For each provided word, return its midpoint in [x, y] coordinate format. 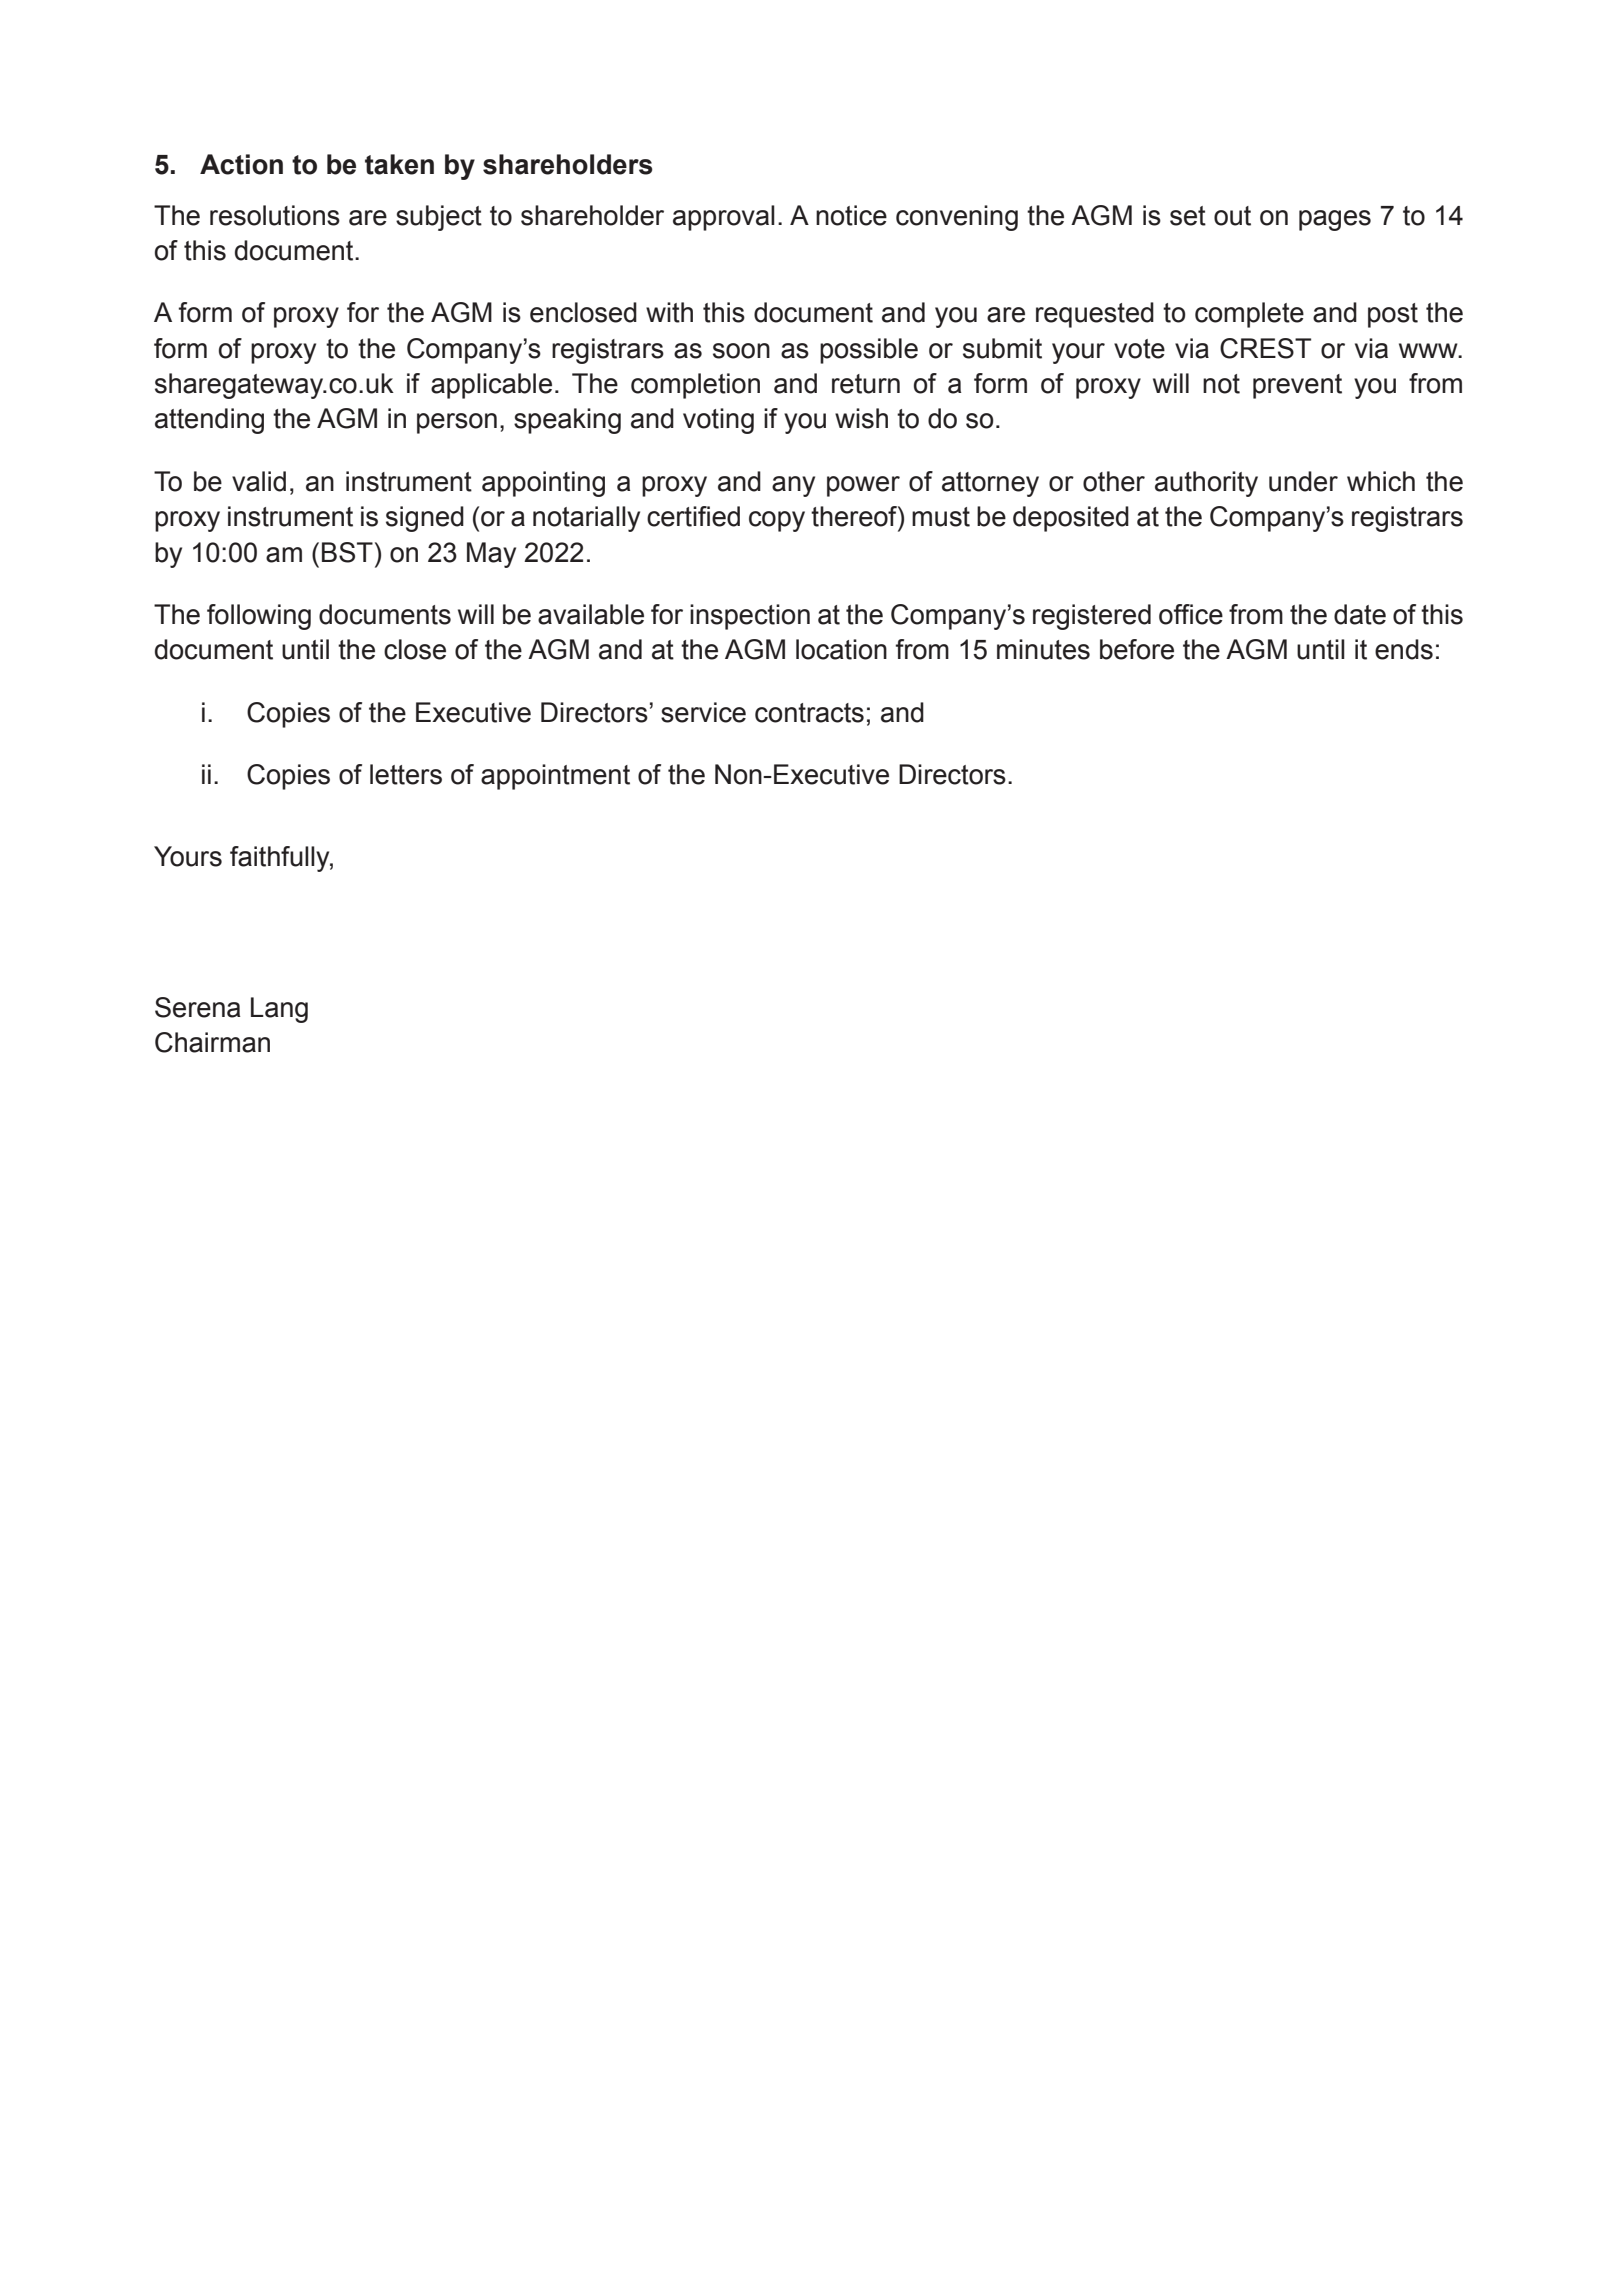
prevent [1297, 386]
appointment [555, 777]
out [1232, 216]
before [1137, 649]
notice [851, 215]
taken [399, 164]
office [1191, 614]
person [457, 423]
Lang [279, 1010]
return [866, 384]
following [259, 617]
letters [406, 774]
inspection [750, 617]
